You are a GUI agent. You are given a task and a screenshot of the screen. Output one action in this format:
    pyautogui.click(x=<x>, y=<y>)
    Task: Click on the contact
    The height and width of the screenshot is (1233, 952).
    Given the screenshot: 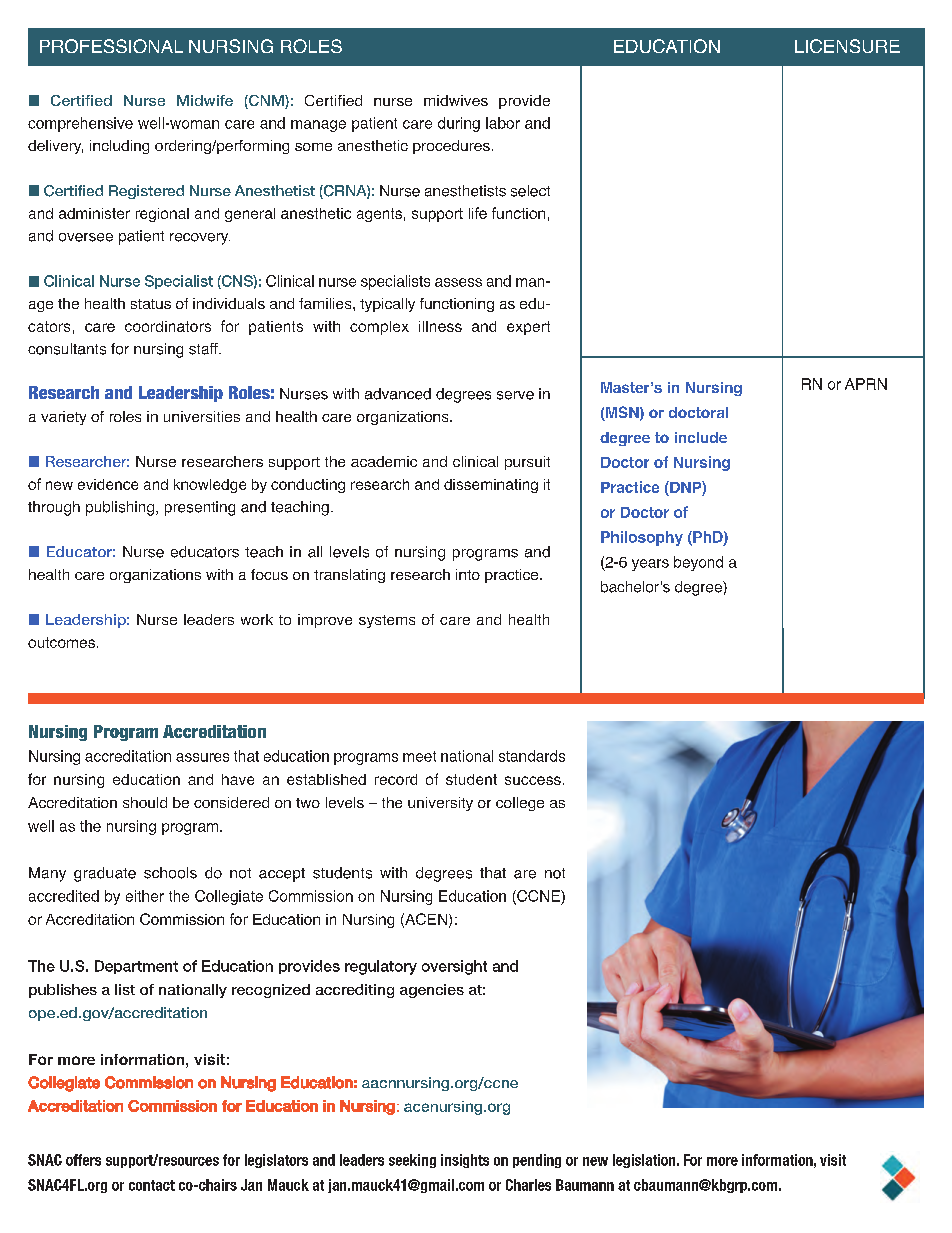 What is the action you would take?
    pyautogui.click(x=152, y=1185)
